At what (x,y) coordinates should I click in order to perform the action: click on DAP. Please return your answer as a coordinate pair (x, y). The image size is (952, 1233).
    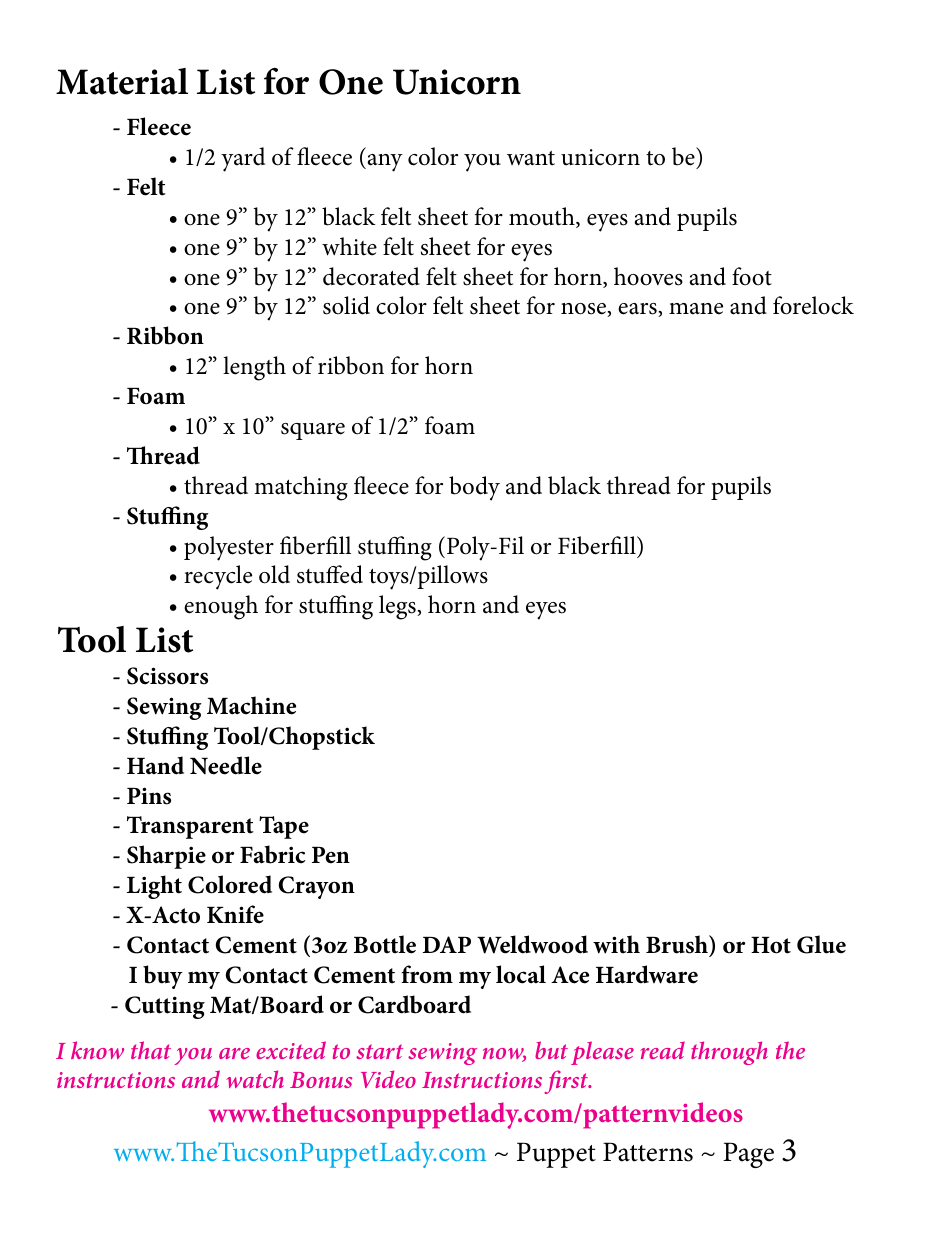
    Looking at the image, I should click on (447, 944).
